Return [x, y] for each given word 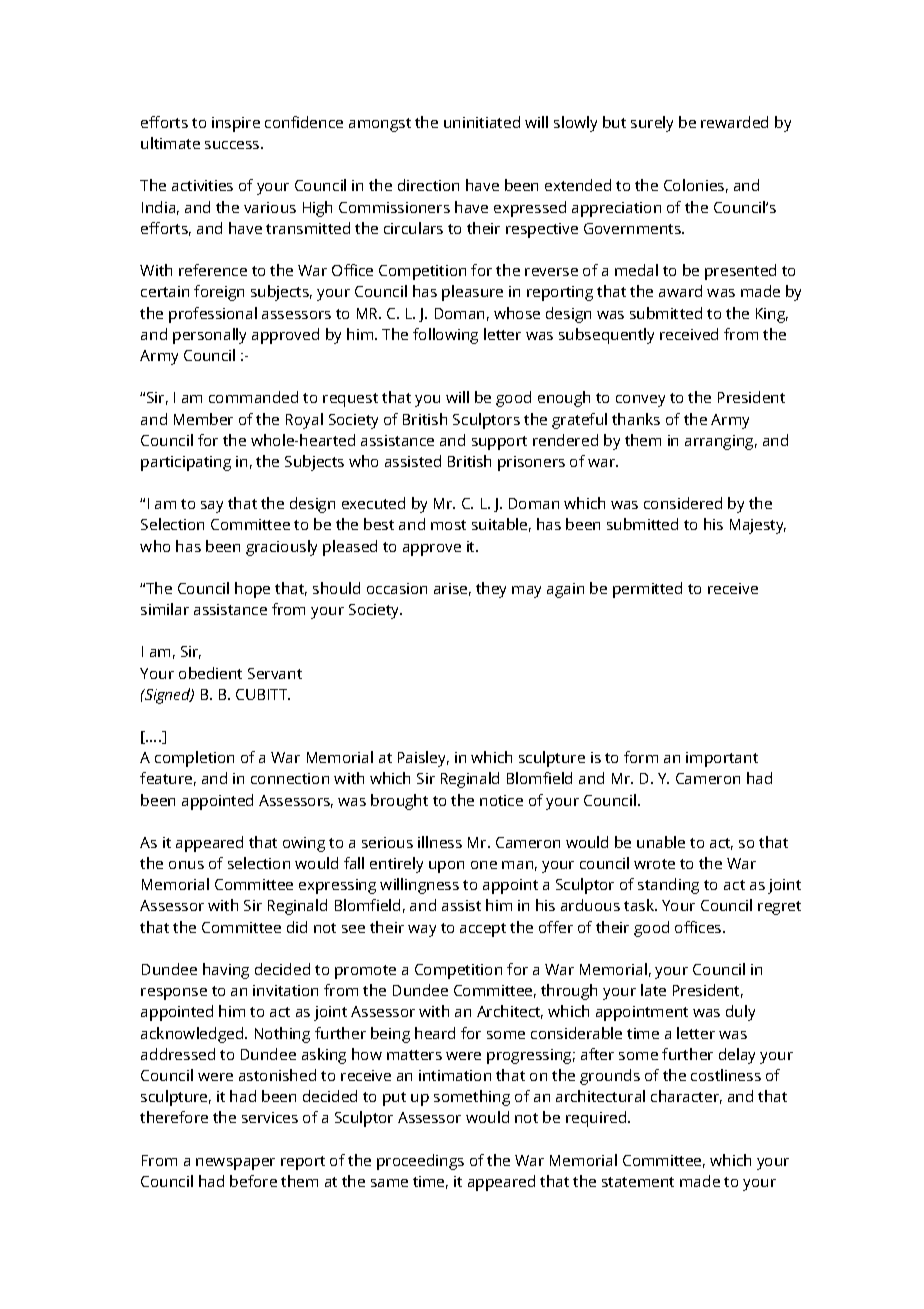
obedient [210, 673]
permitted [647, 590]
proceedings [420, 1162]
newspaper [235, 1164]
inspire [236, 124]
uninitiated [482, 122]
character [686, 1097]
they [491, 590]
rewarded [734, 122]
